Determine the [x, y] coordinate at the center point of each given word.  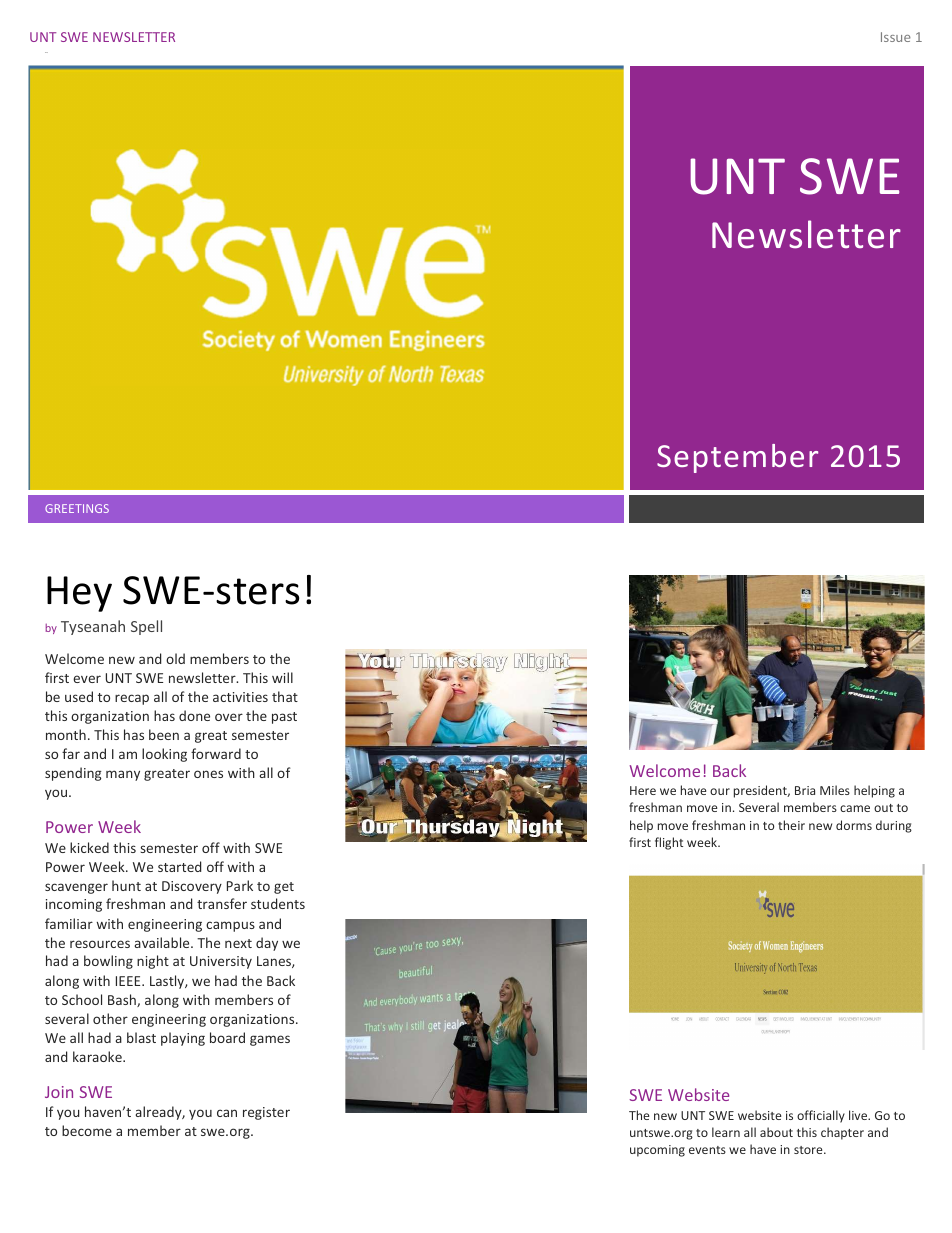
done [194, 715]
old [175, 658]
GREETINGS [77, 508]
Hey [79, 594]
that [285, 696]
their [791, 825]
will [282, 677]
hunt [126, 885]
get [284, 888]
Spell [146, 627]
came [855, 808]
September [737, 458]
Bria [805, 790]
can [227, 1113]
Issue [896, 37]
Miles [835, 790]
